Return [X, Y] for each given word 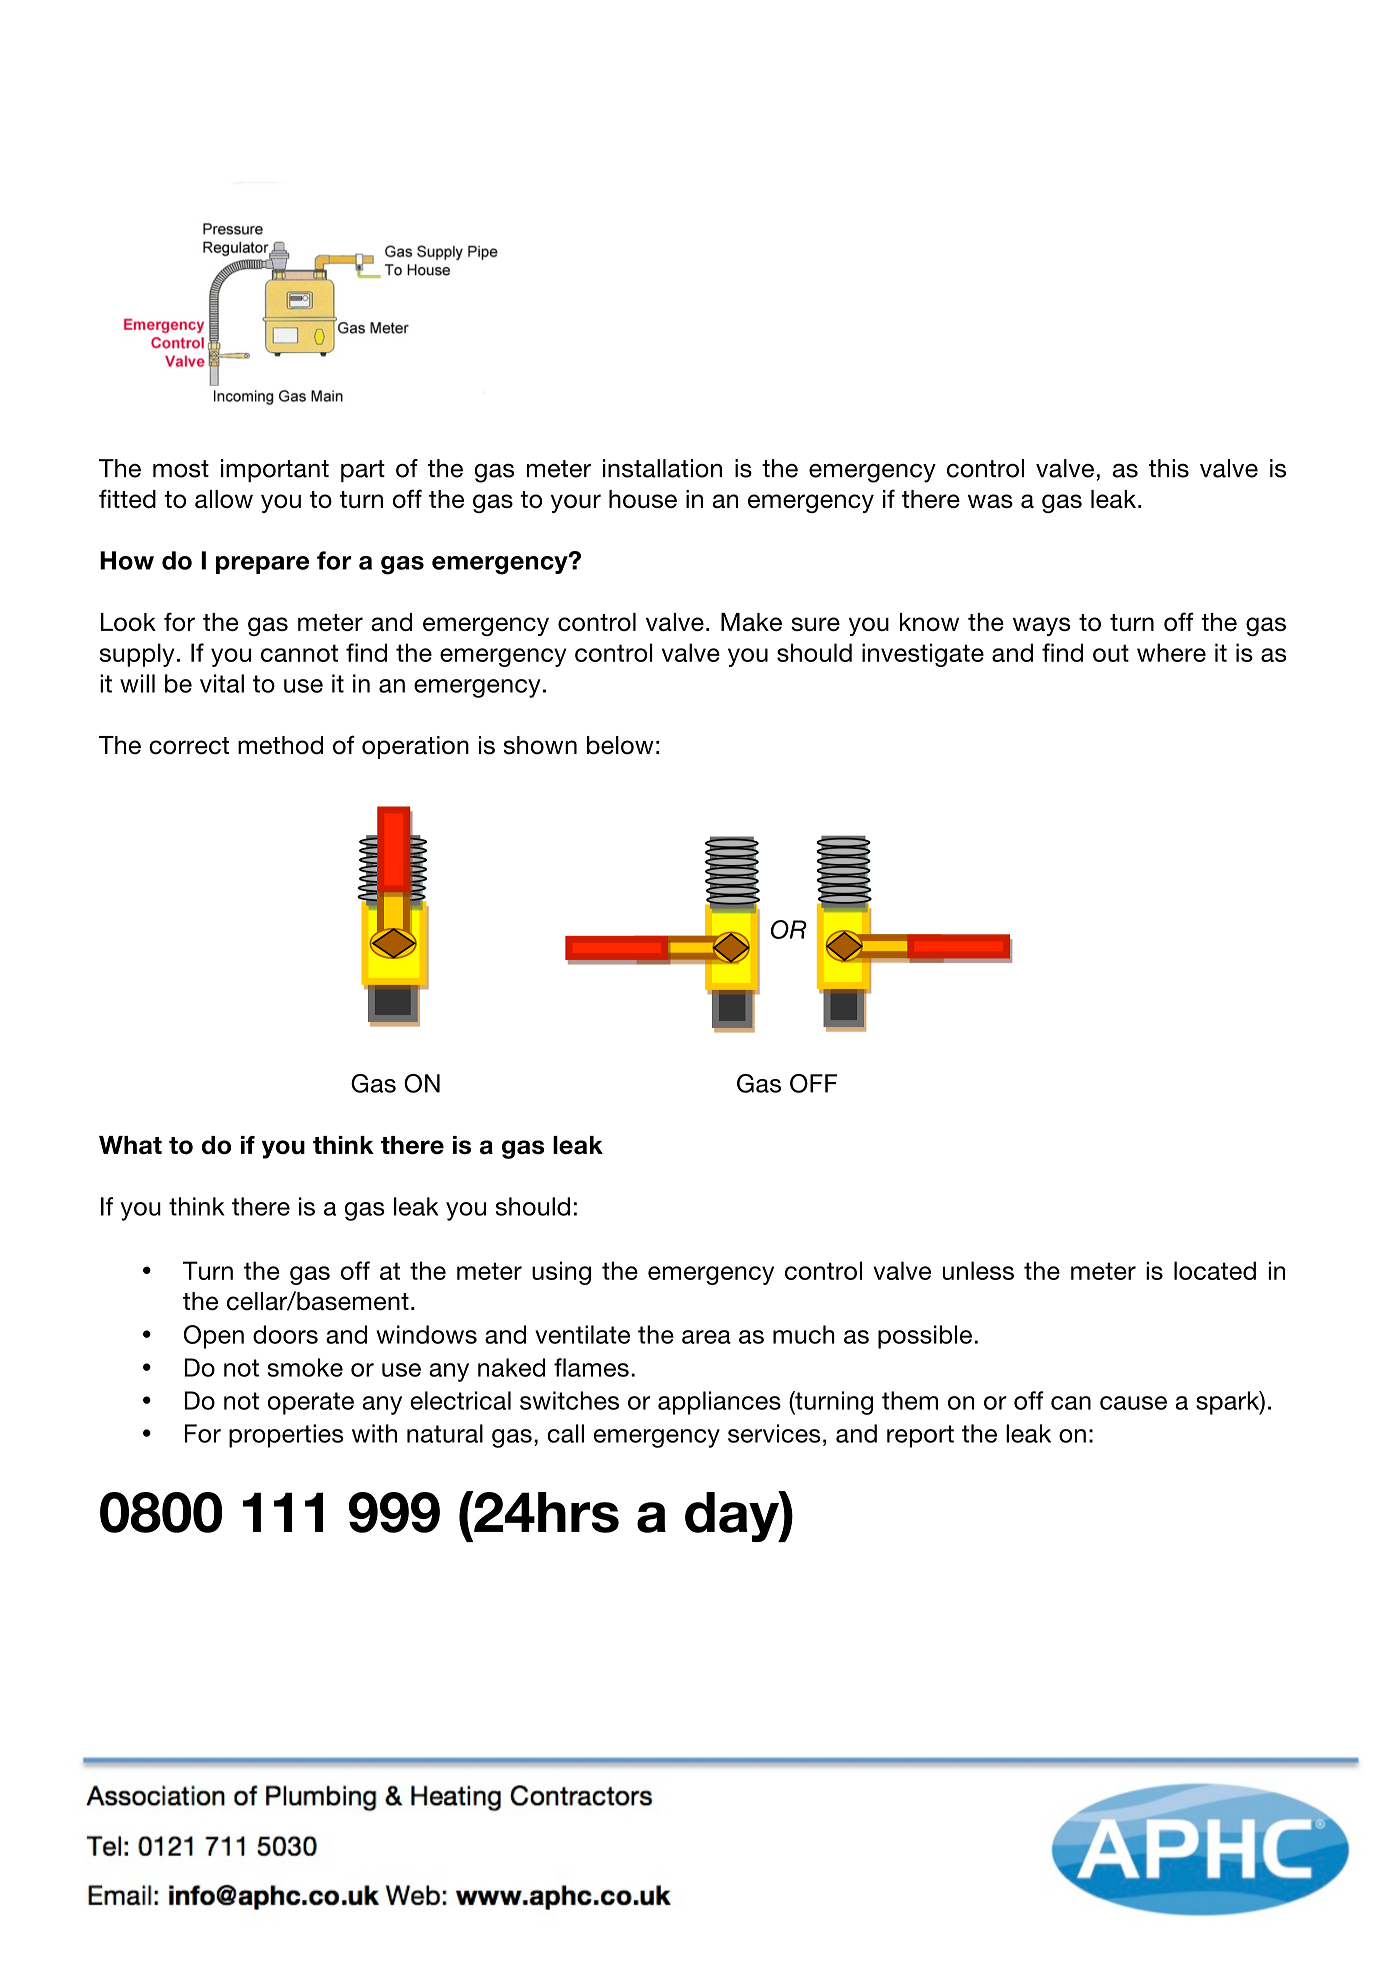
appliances [719, 1403]
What [130, 1145]
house [643, 499]
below [620, 745]
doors [285, 1334]
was [990, 501]
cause [1133, 1403]
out [1111, 653]
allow [224, 499]
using [561, 1273]
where [1171, 652]
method [280, 745]
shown [540, 745]
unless [978, 1270]
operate [311, 1403]
